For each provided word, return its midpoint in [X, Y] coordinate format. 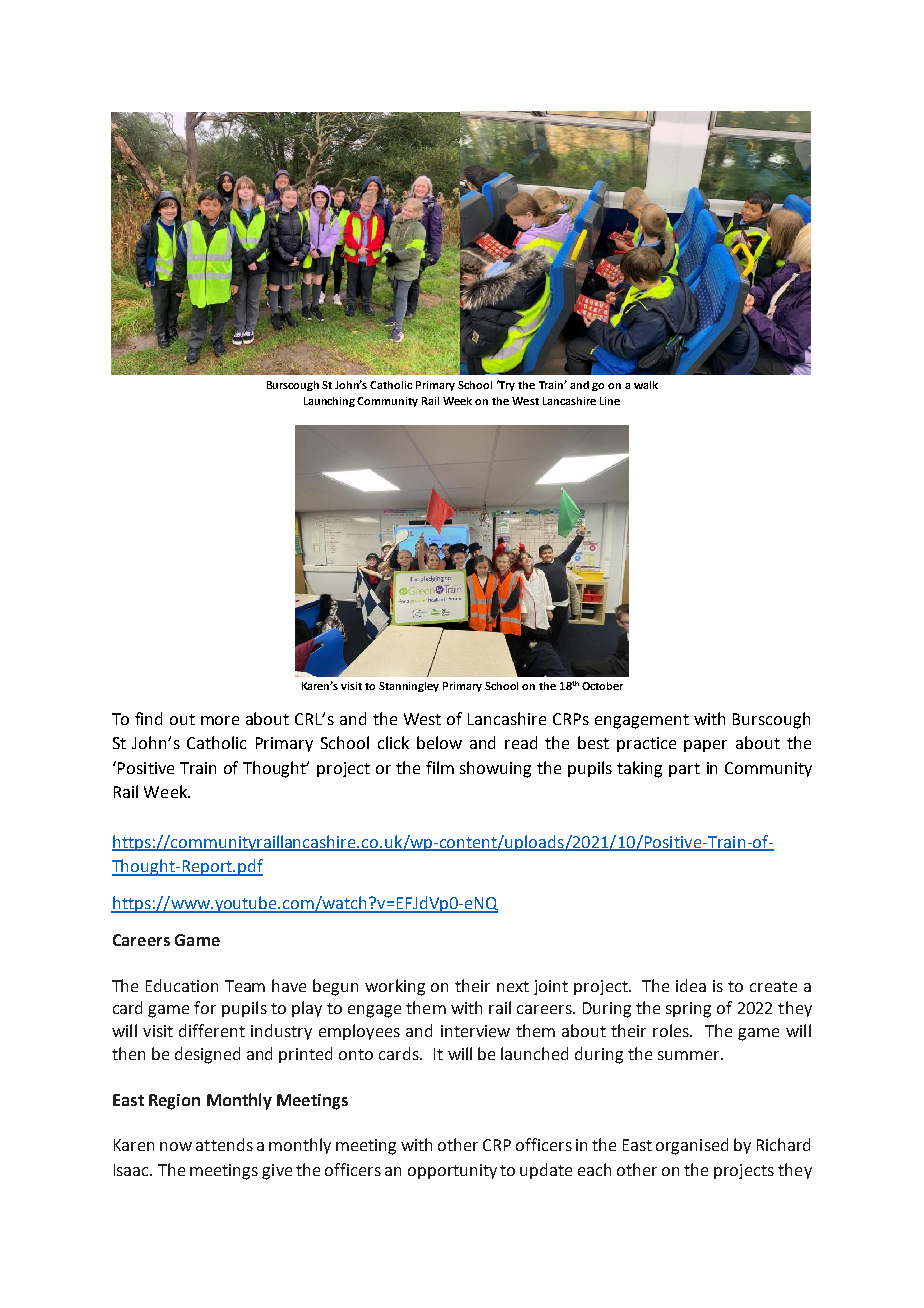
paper [705, 746]
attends [224, 1144]
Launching [331, 402]
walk [646, 385]
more [220, 720]
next [513, 986]
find [148, 718]
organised [692, 1146]
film [440, 767]
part [684, 770]
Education [182, 985]
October [602, 686]
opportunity [452, 1171]
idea [691, 985]
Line [610, 401]
